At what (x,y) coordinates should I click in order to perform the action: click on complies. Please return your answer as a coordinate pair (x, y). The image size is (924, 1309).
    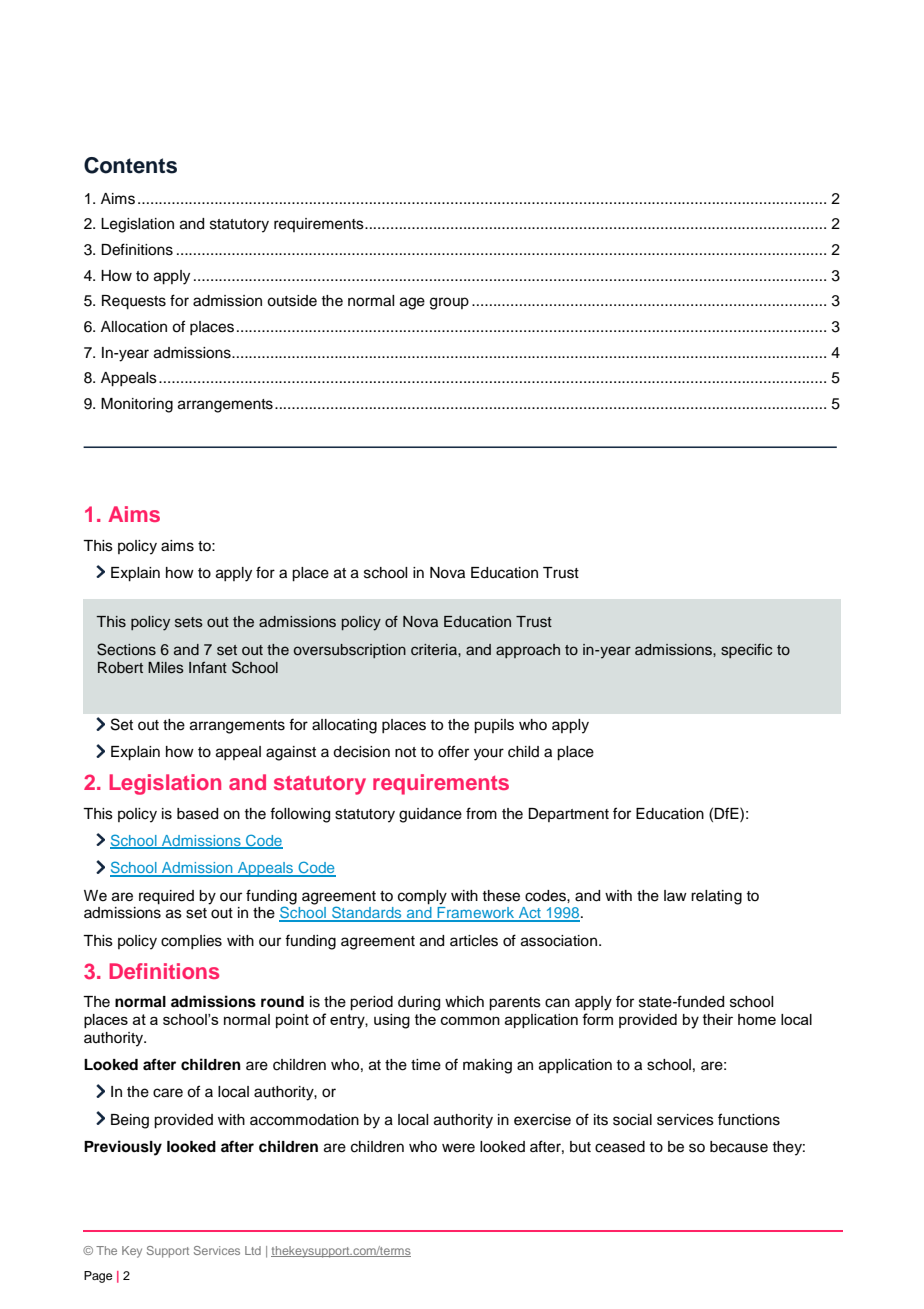
    Looking at the image, I should click on (191, 942).
